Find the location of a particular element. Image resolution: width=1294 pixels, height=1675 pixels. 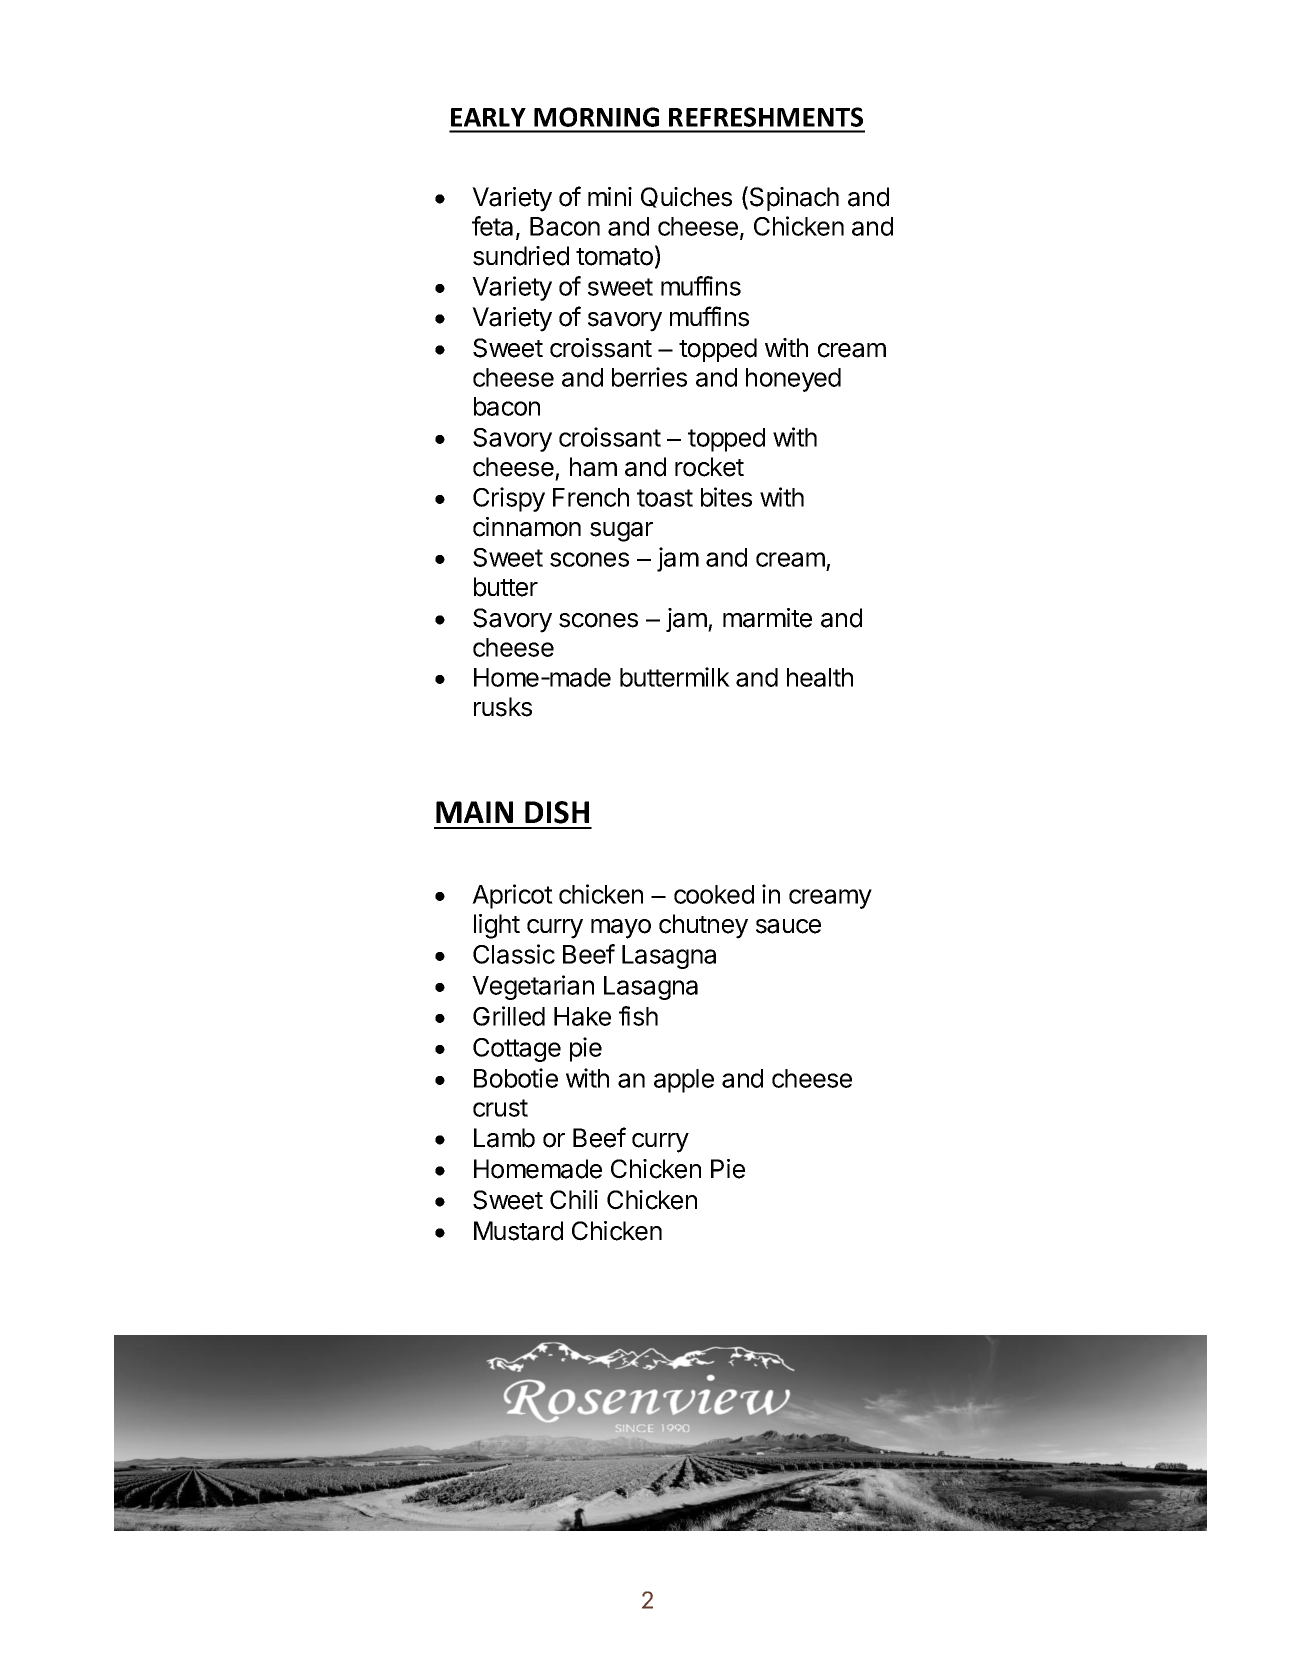

Lamb is located at coordinates (504, 1138).
